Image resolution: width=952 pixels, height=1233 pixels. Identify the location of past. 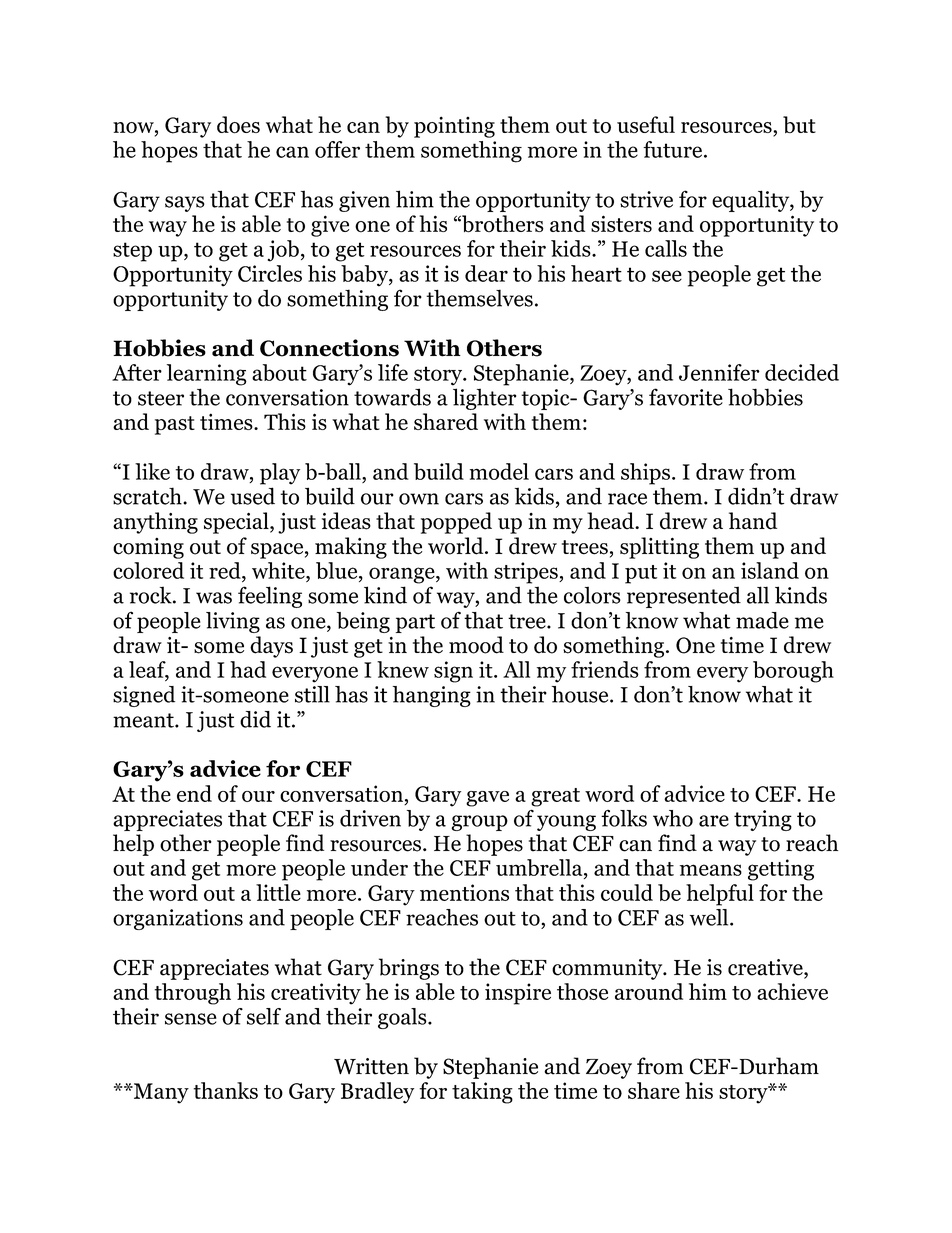
(175, 425).
